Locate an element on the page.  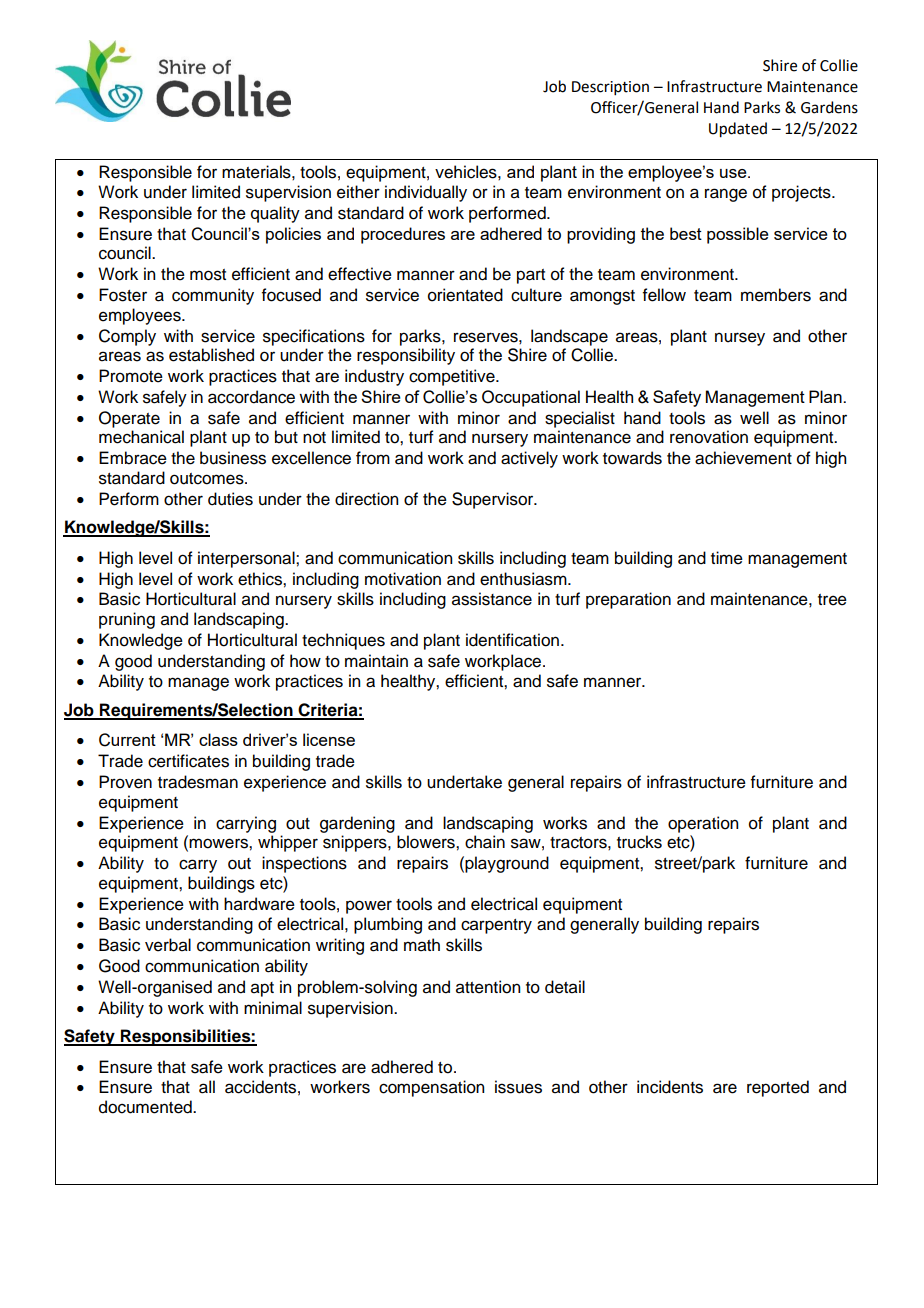
business is located at coordinates (233, 458).
